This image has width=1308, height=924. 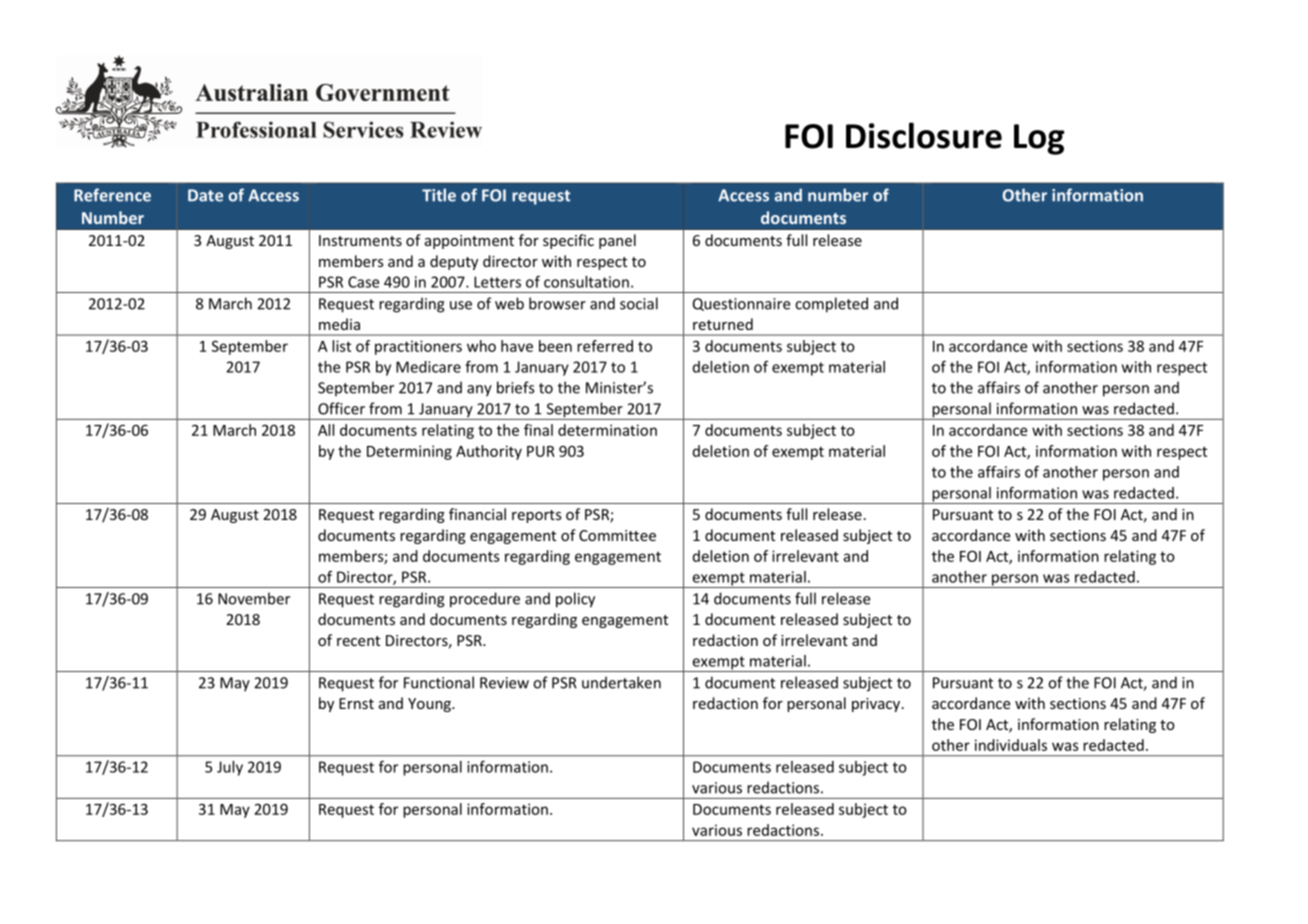 I want to click on November, so click(x=254, y=598).
